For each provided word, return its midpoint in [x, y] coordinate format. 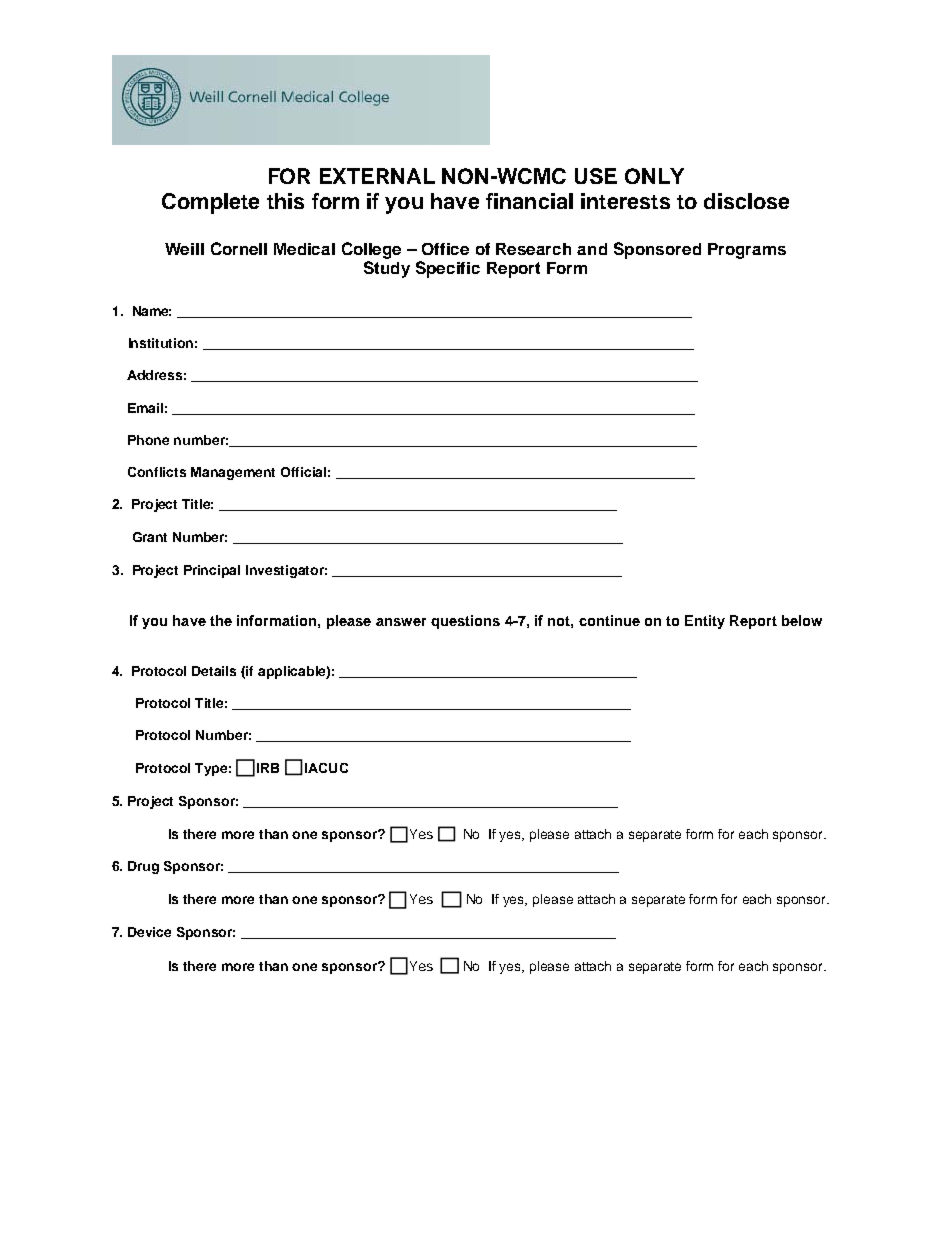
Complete [210, 203]
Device [149, 932]
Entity [705, 622]
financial [529, 201]
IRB [268, 768]
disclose [746, 201]
